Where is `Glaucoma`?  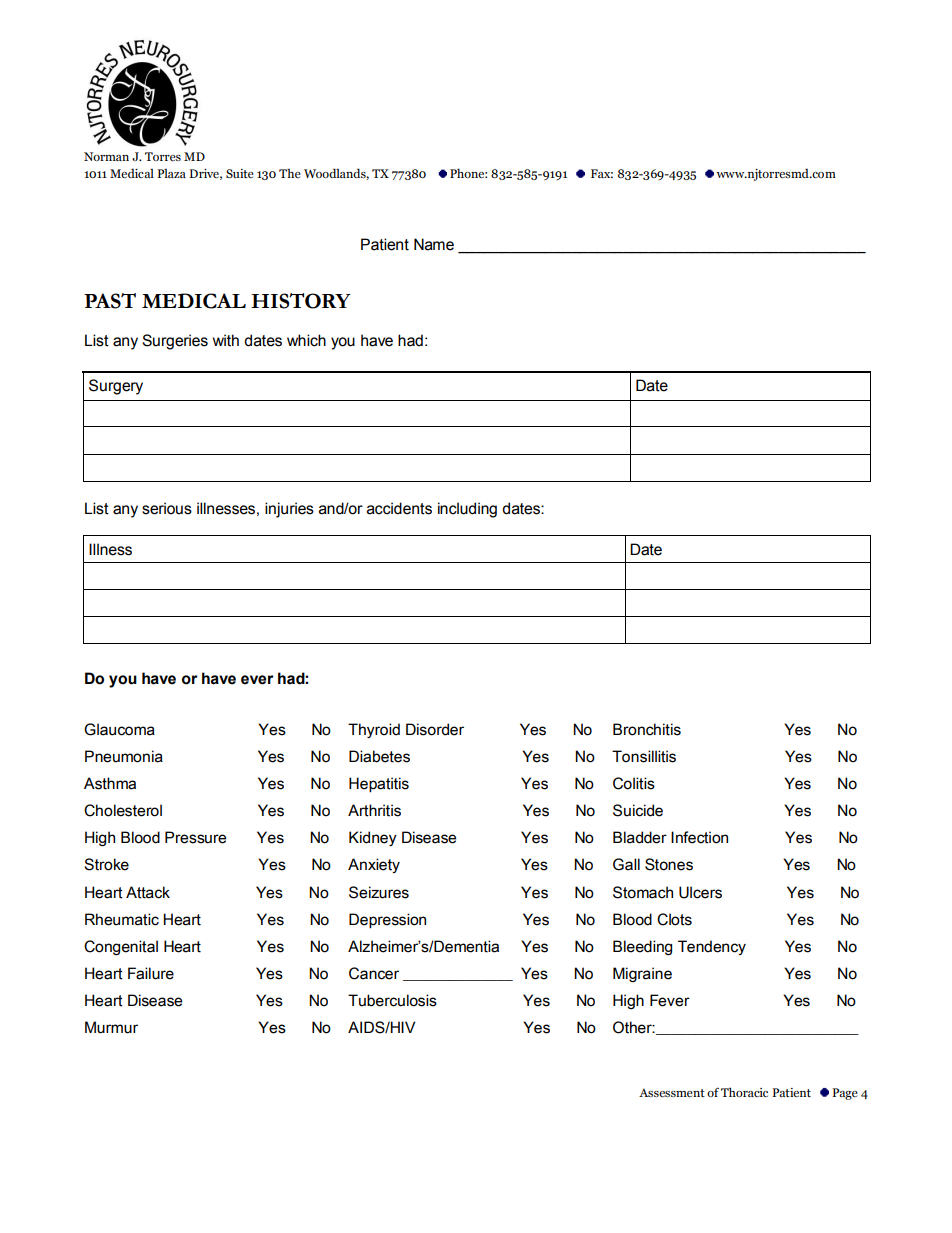 Glaucoma is located at coordinates (119, 729).
